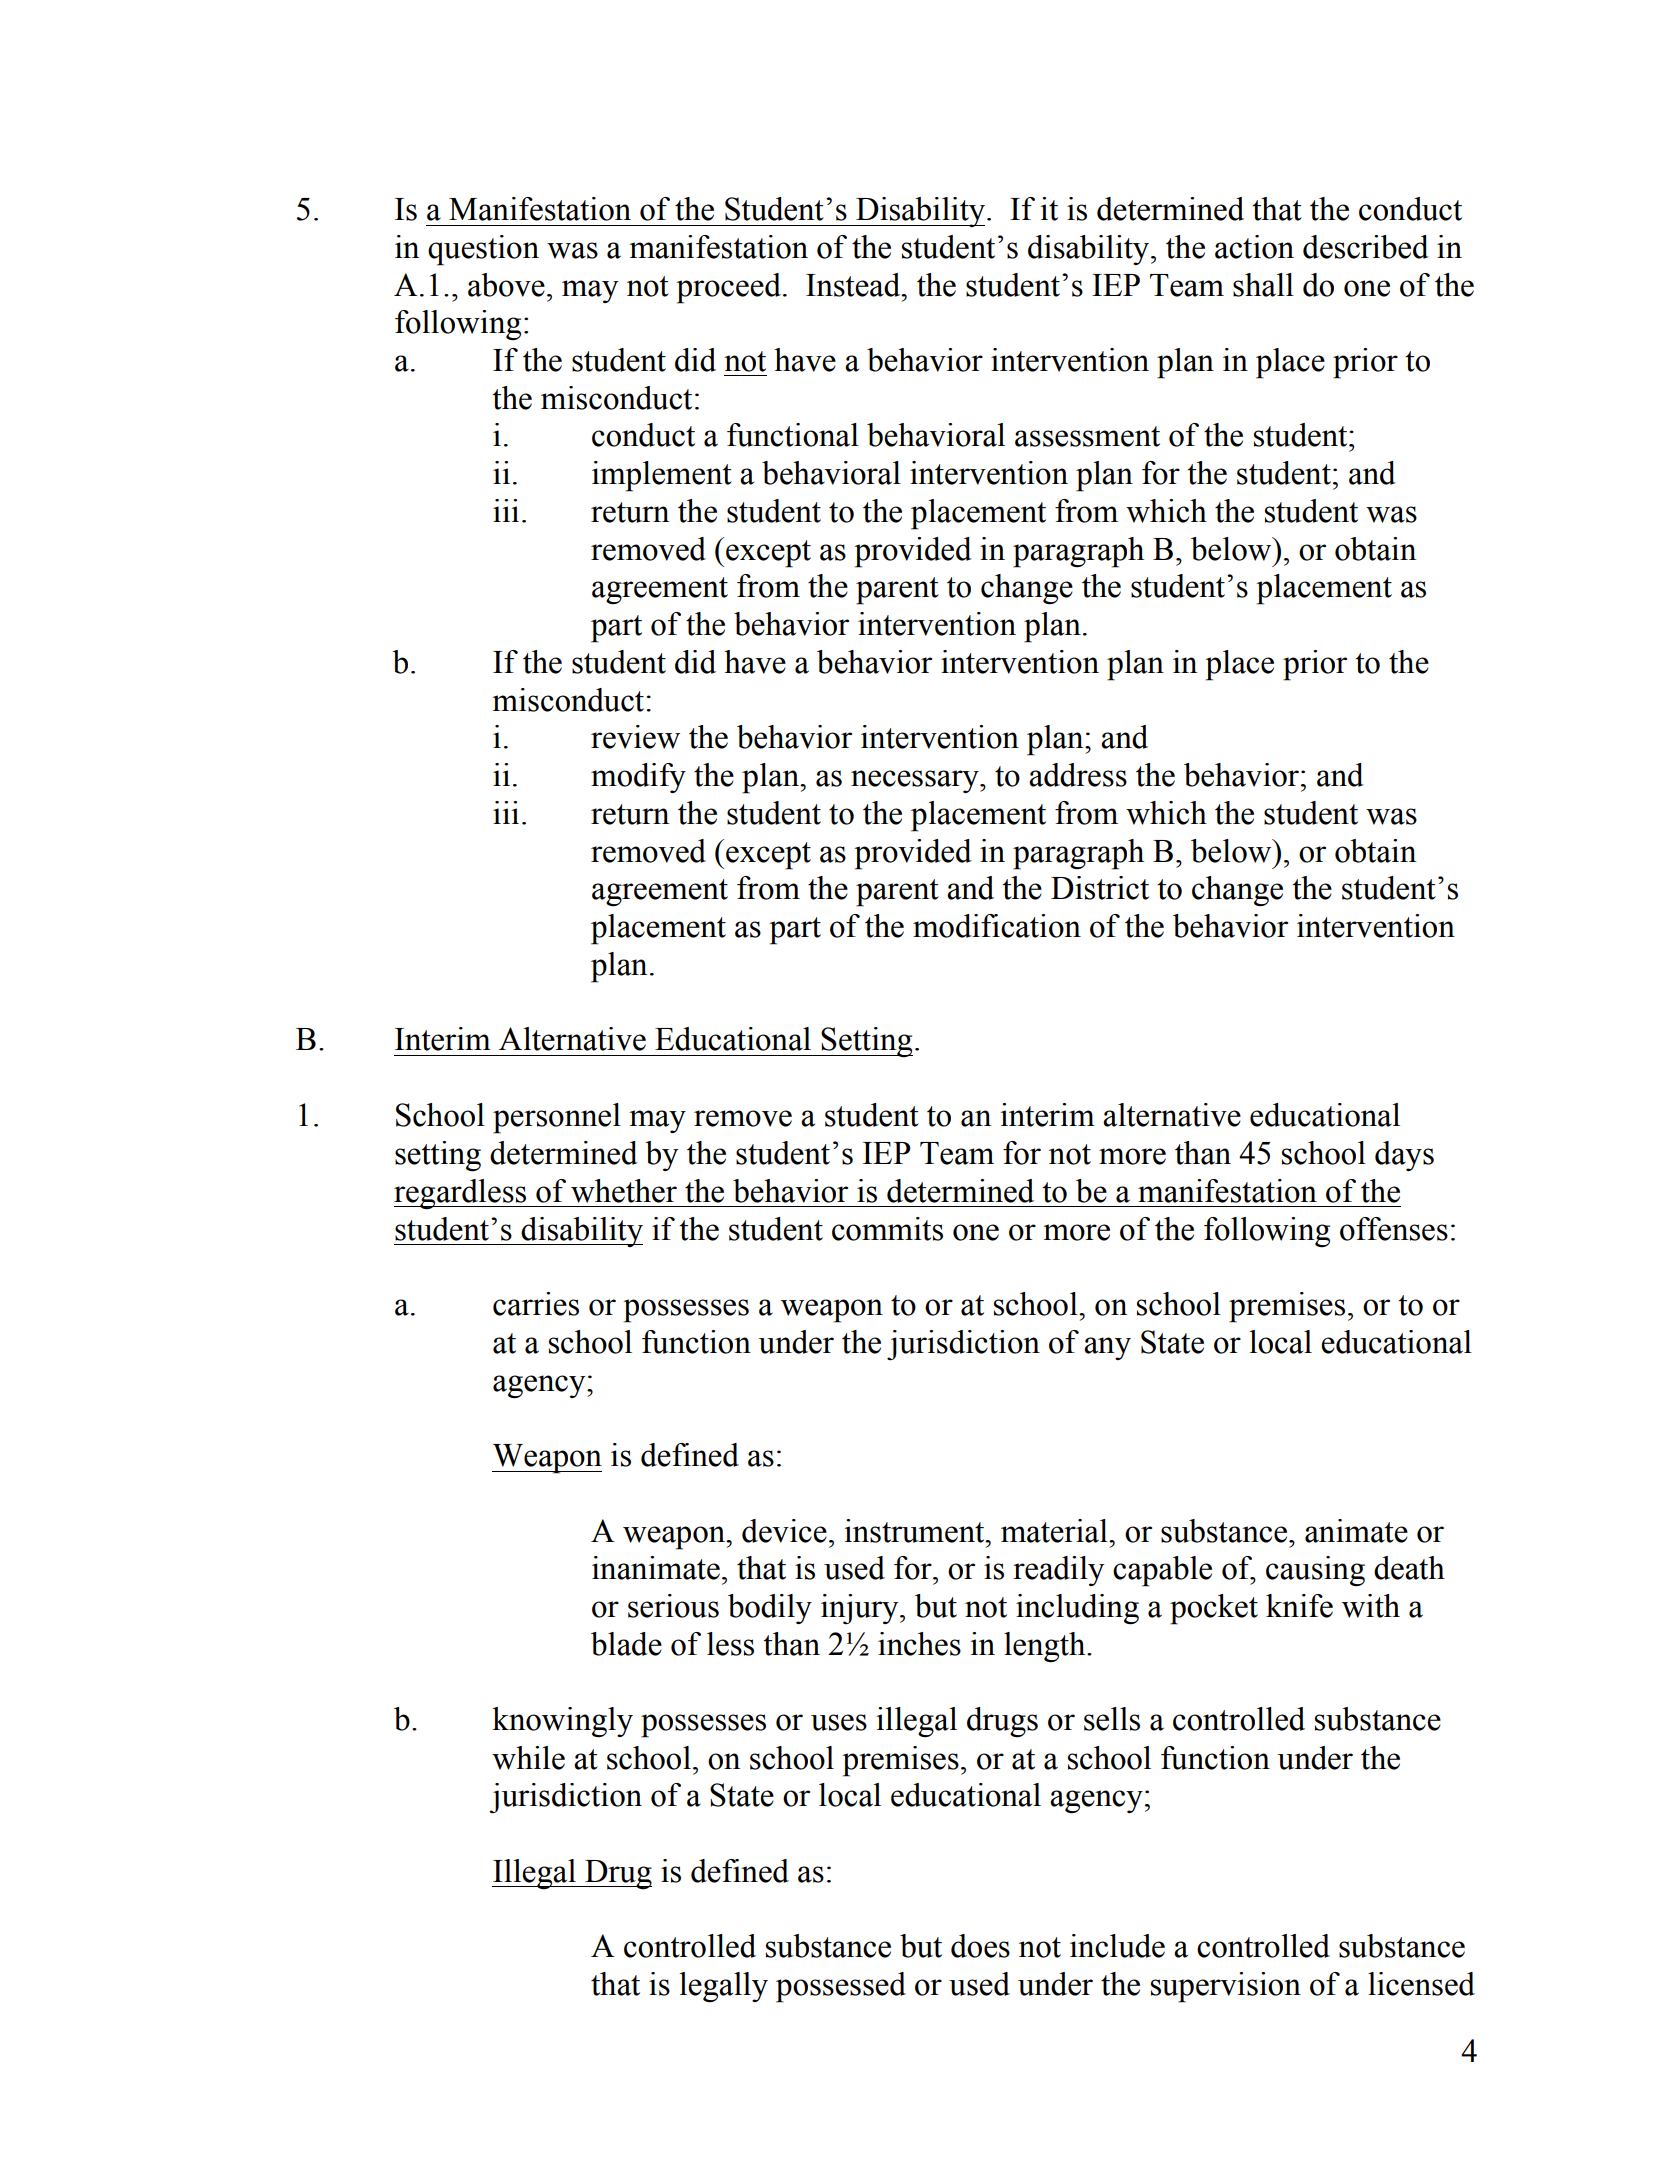 This screenshot has width=1675, height=2168. Describe the element at coordinates (887, 1229) in the screenshot. I see `commits` at that location.
